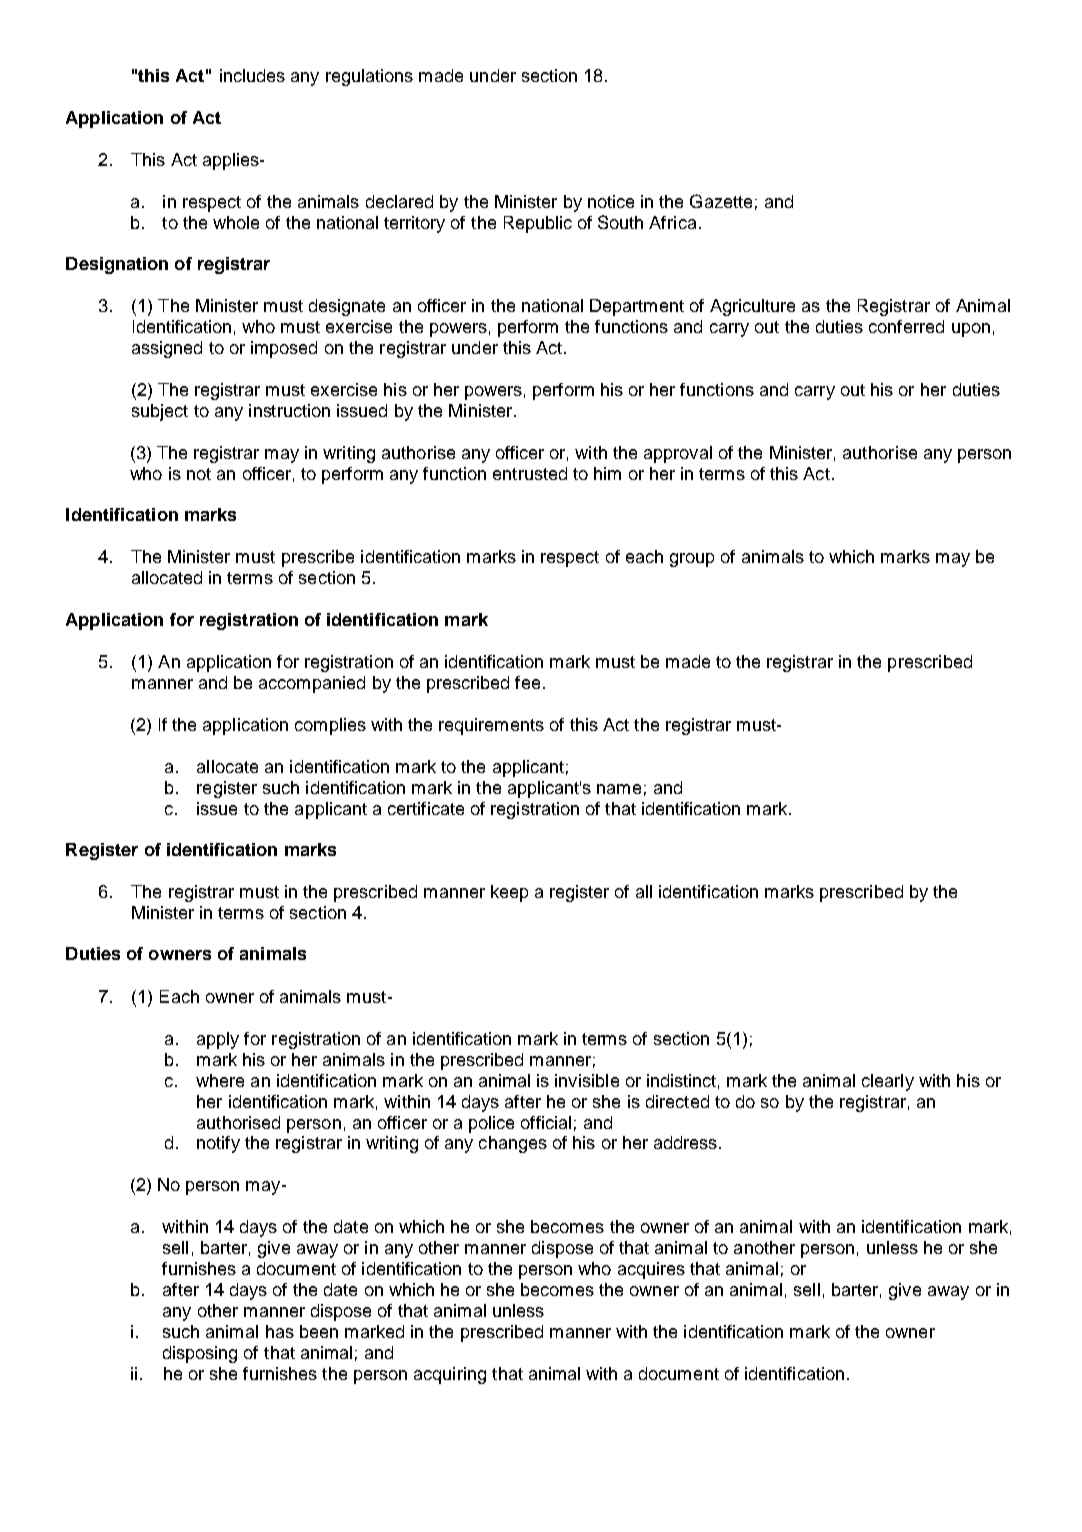  Describe the element at coordinates (160, 412) in the page. I see `subject` at that location.
